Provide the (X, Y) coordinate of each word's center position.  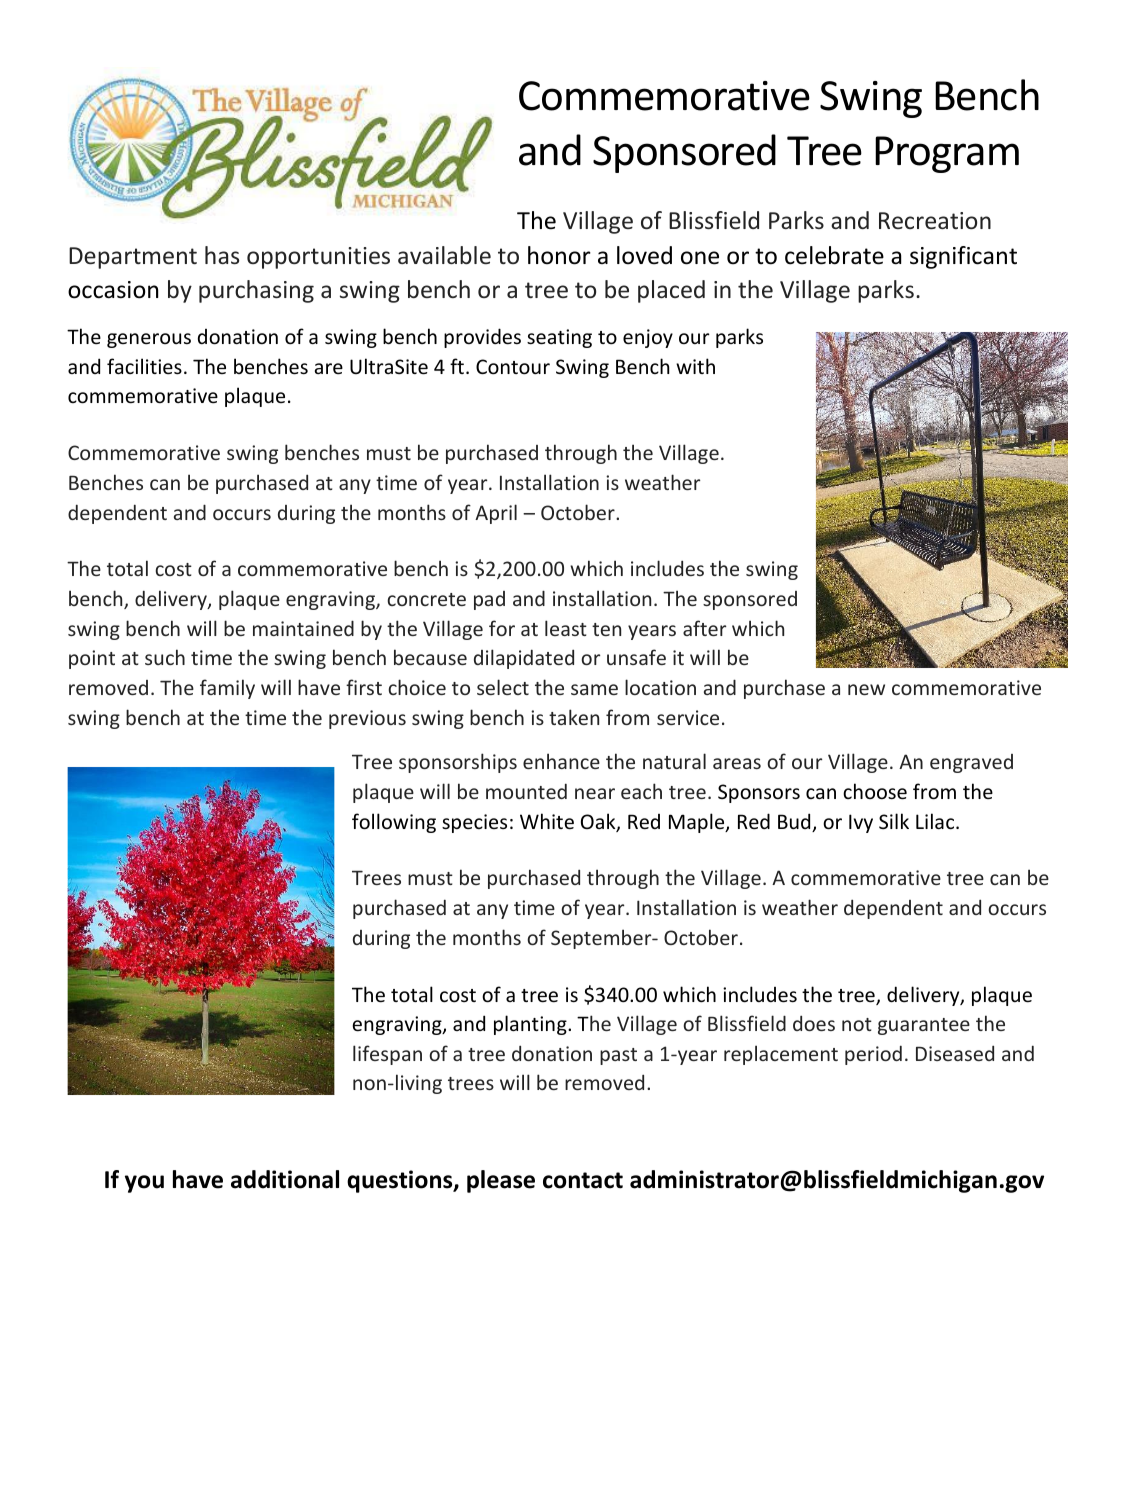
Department (133, 258)
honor (559, 255)
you (144, 1184)
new (866, 689)
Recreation (935, 220)
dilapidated (524, 659)
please (501, 1181)
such (165, 657)
